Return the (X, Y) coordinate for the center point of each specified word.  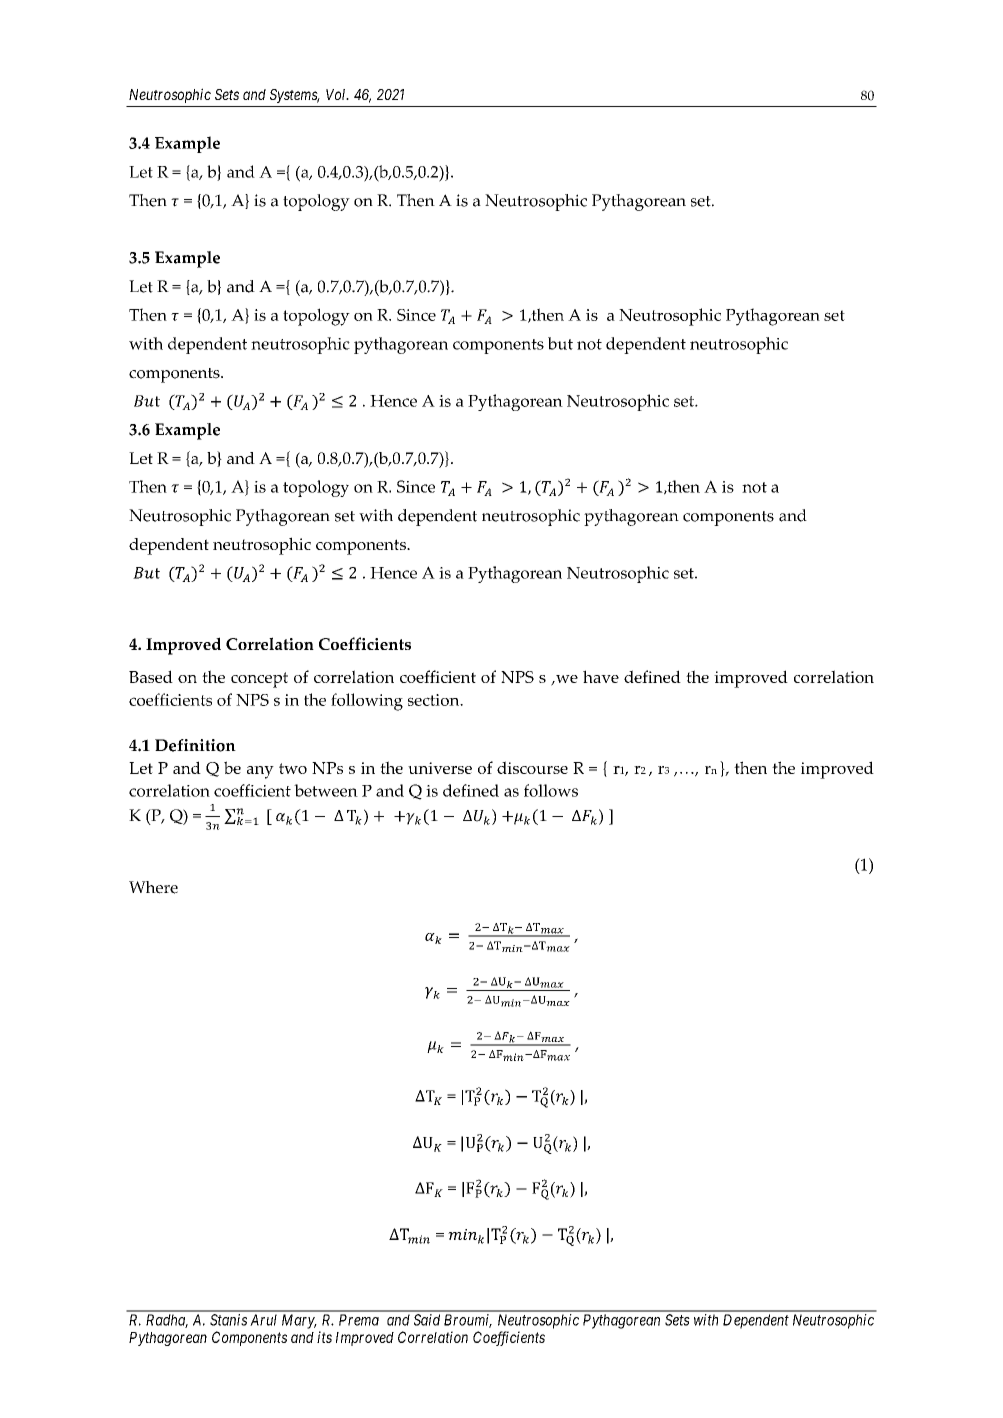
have (601, 676)
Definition (195, 745)
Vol (337, 94)
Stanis (228, 1320)
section (435, 700)
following (367, 702)
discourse (532, 767)
